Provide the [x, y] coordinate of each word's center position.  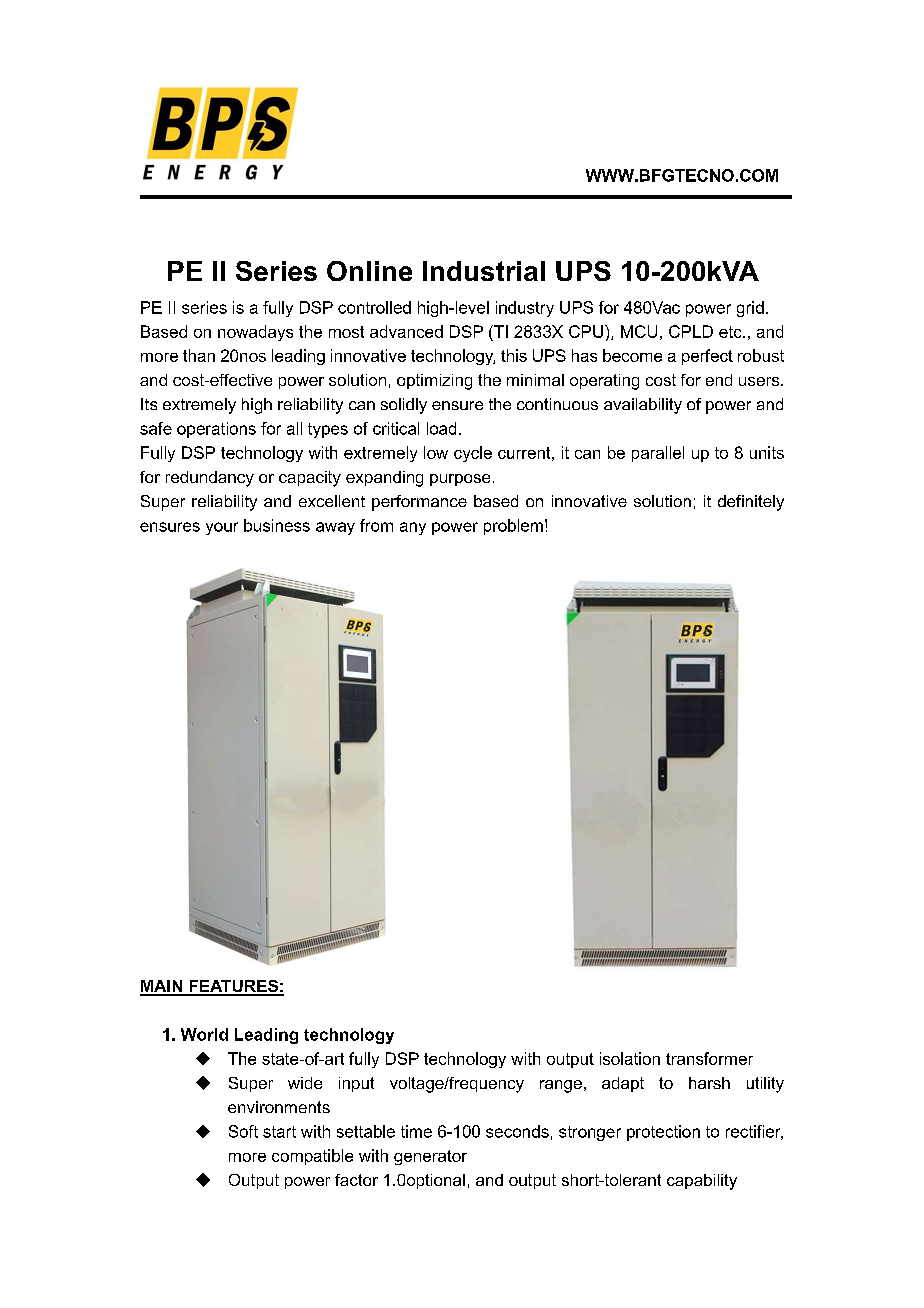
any [413, 528]
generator [430, 1157]
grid [750, 309]
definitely [751, 503]
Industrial [484, 271]
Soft [243, 1131]
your [222, 528]
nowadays [255, 333]
